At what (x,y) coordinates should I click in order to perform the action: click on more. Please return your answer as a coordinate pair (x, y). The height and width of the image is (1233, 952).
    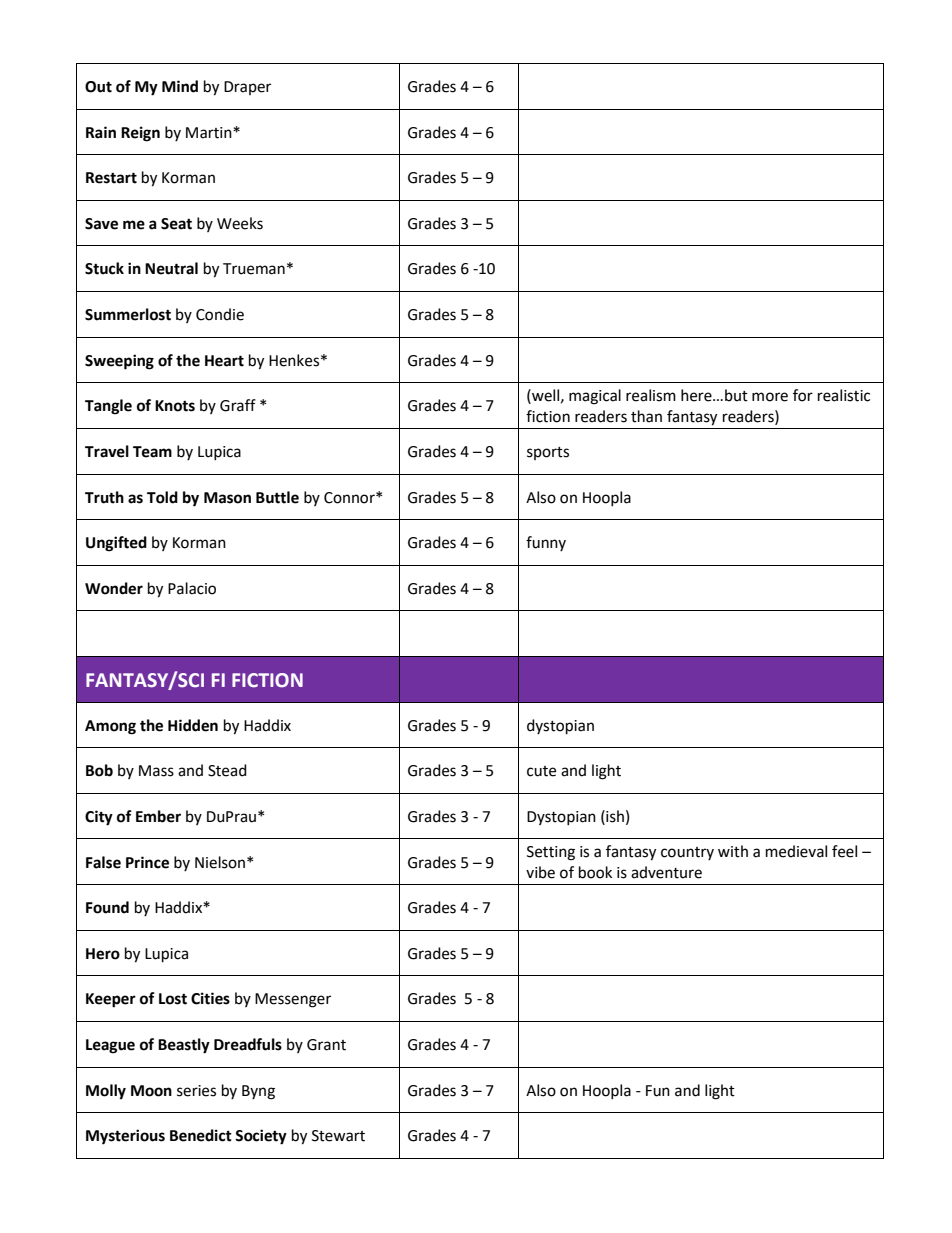
    Looking at the image, I should click on (770, 397).
